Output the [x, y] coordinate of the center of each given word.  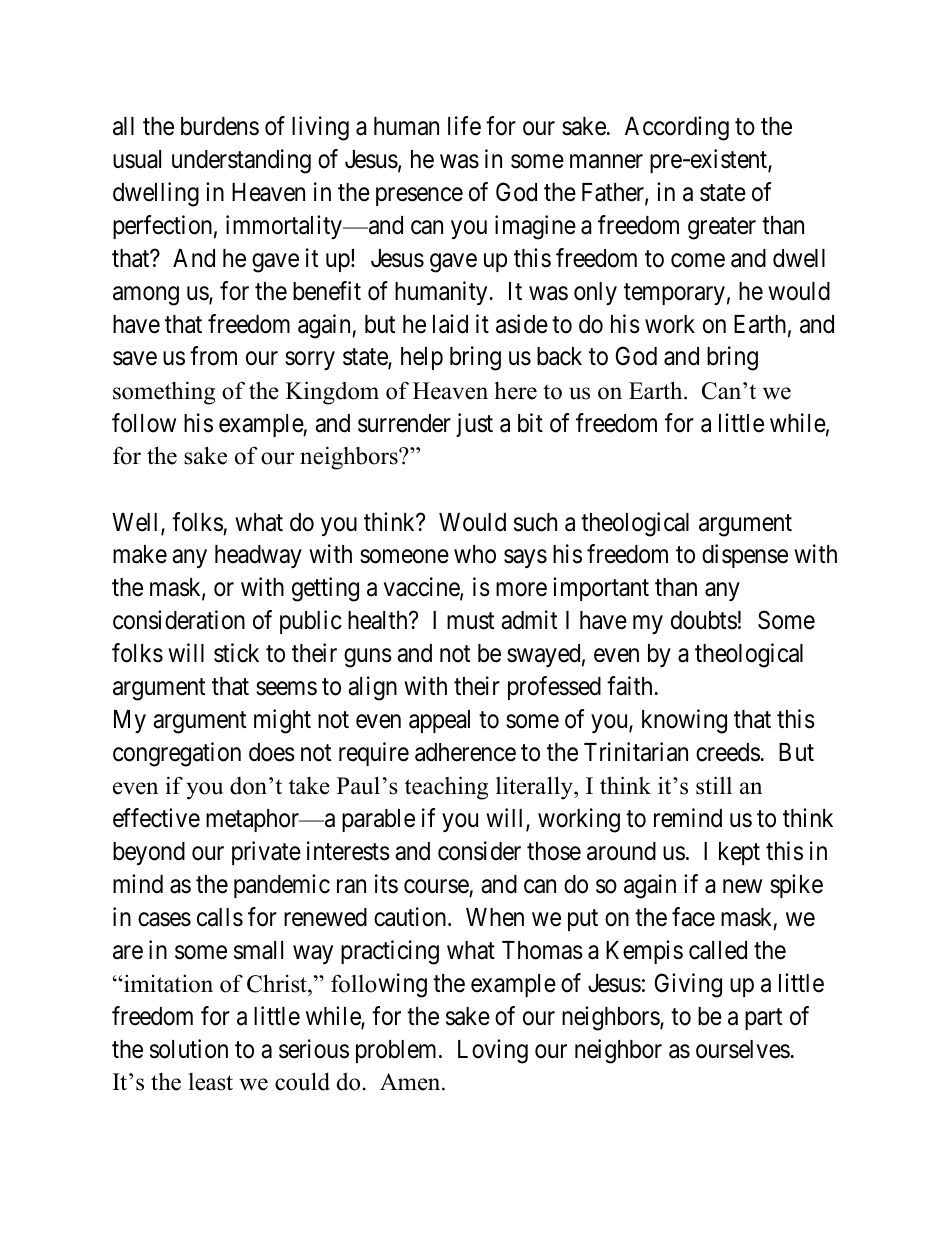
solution [189, 1049]
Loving [493, 1051]
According [677, 128]
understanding [241, 161]
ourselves [743, 1049]
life [464, 126]
